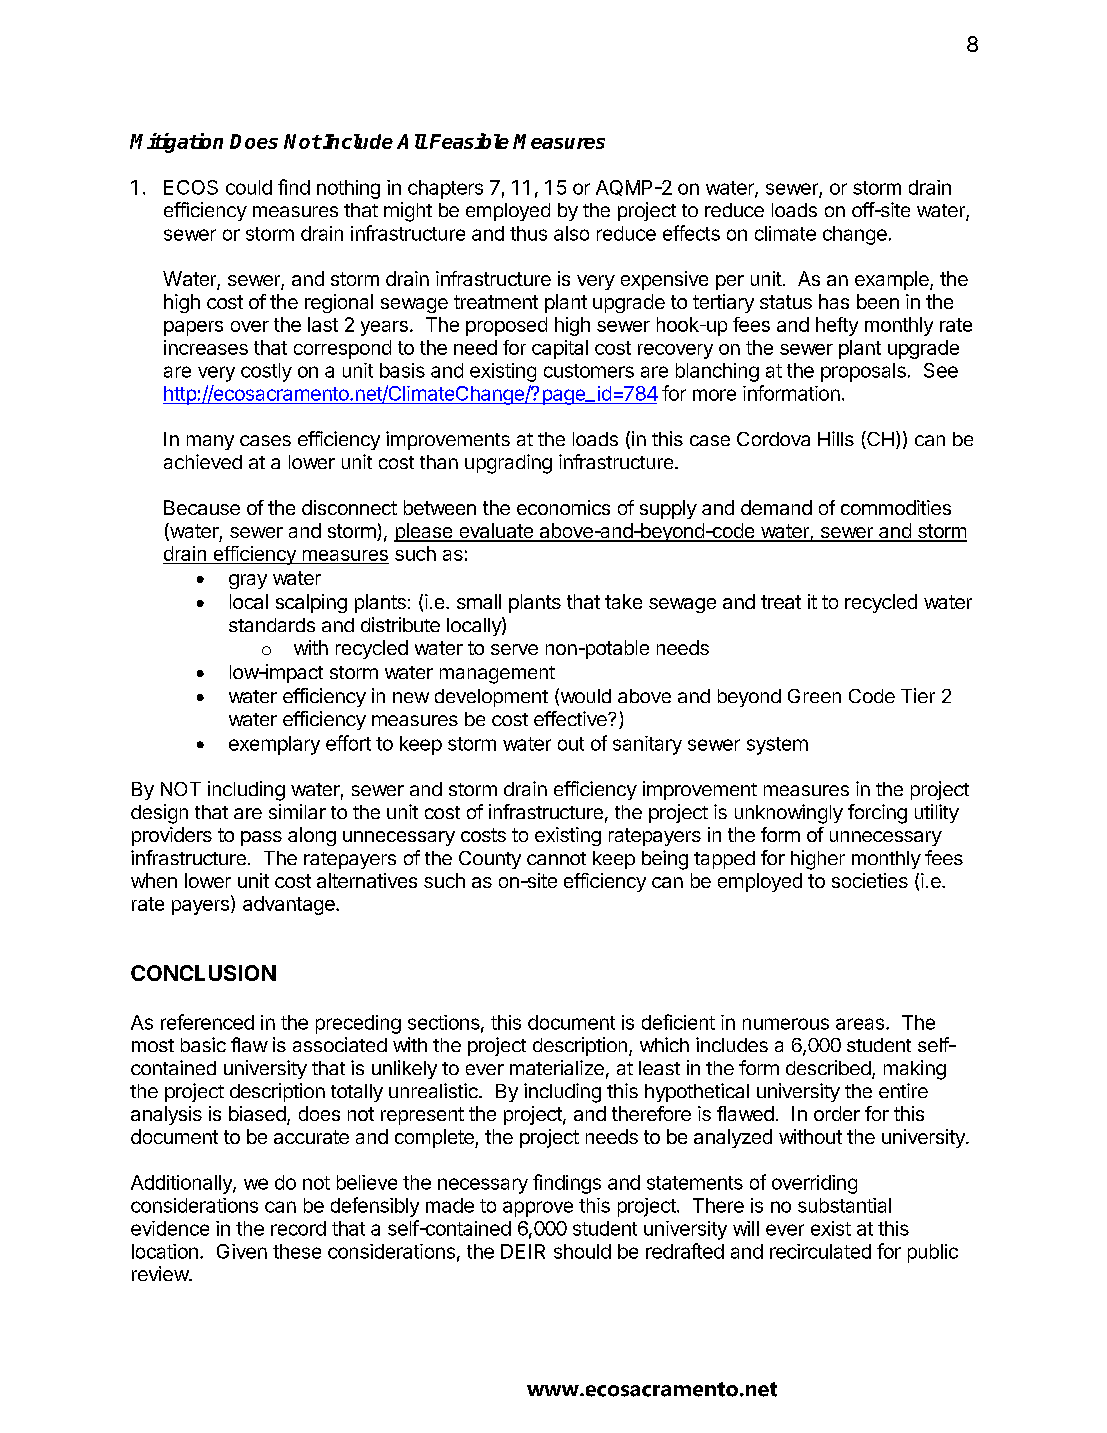 This document has width=1107, height=1433. I want to click on example, so click(893, 280).
